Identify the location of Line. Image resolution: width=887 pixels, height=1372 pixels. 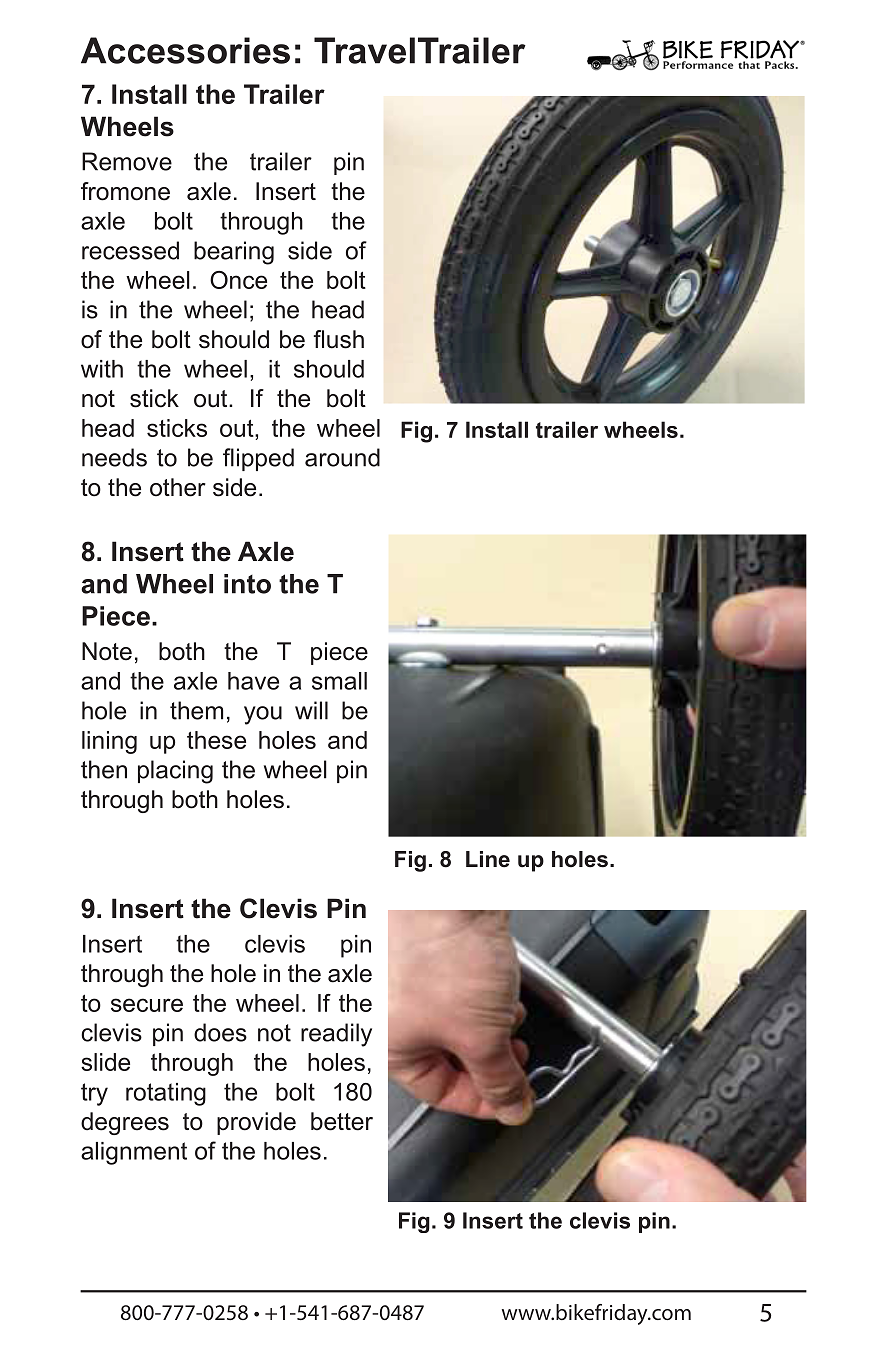
(488, 859).
